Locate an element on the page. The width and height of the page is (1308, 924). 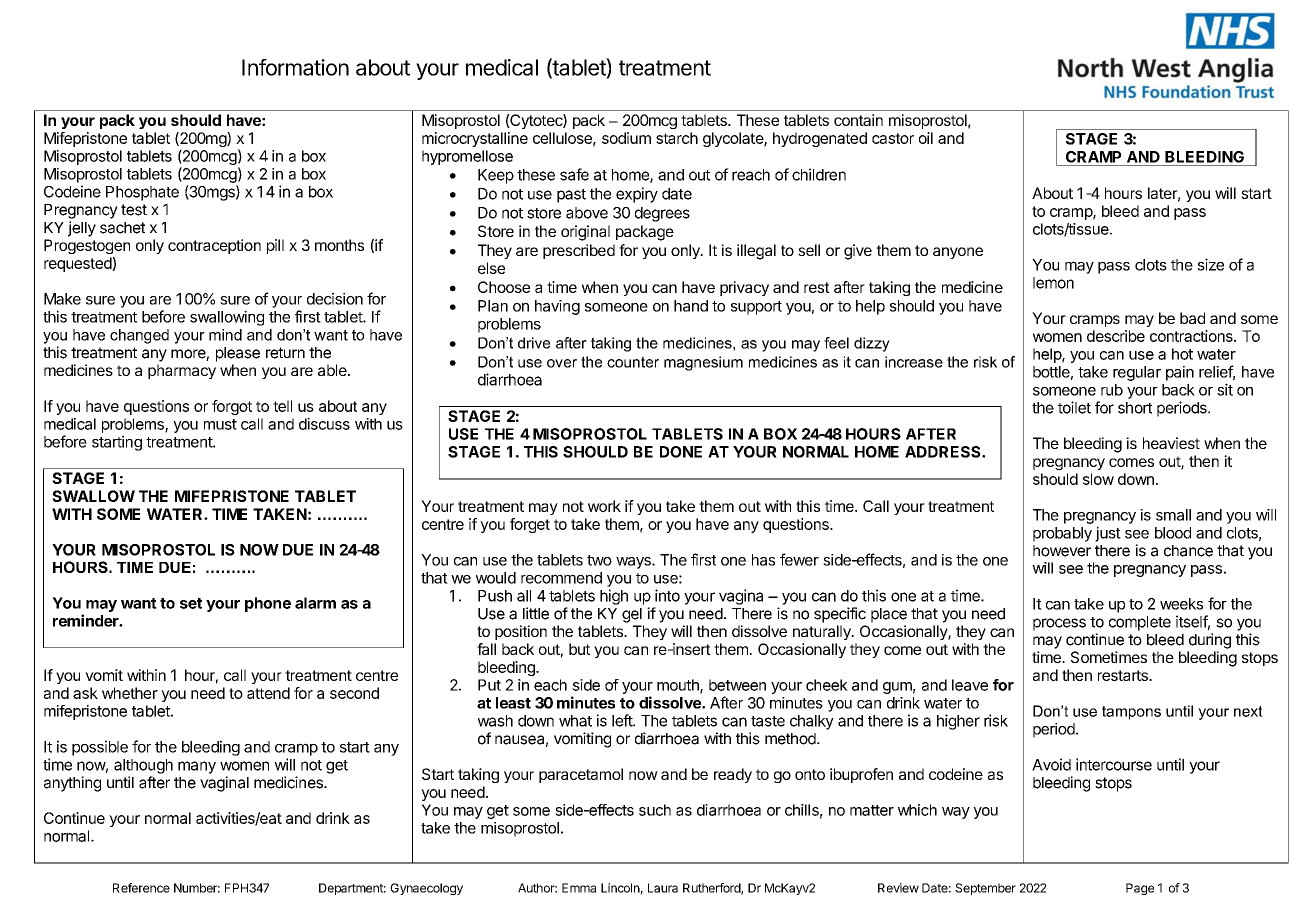
Reference is located at coordinates (141, 888).
